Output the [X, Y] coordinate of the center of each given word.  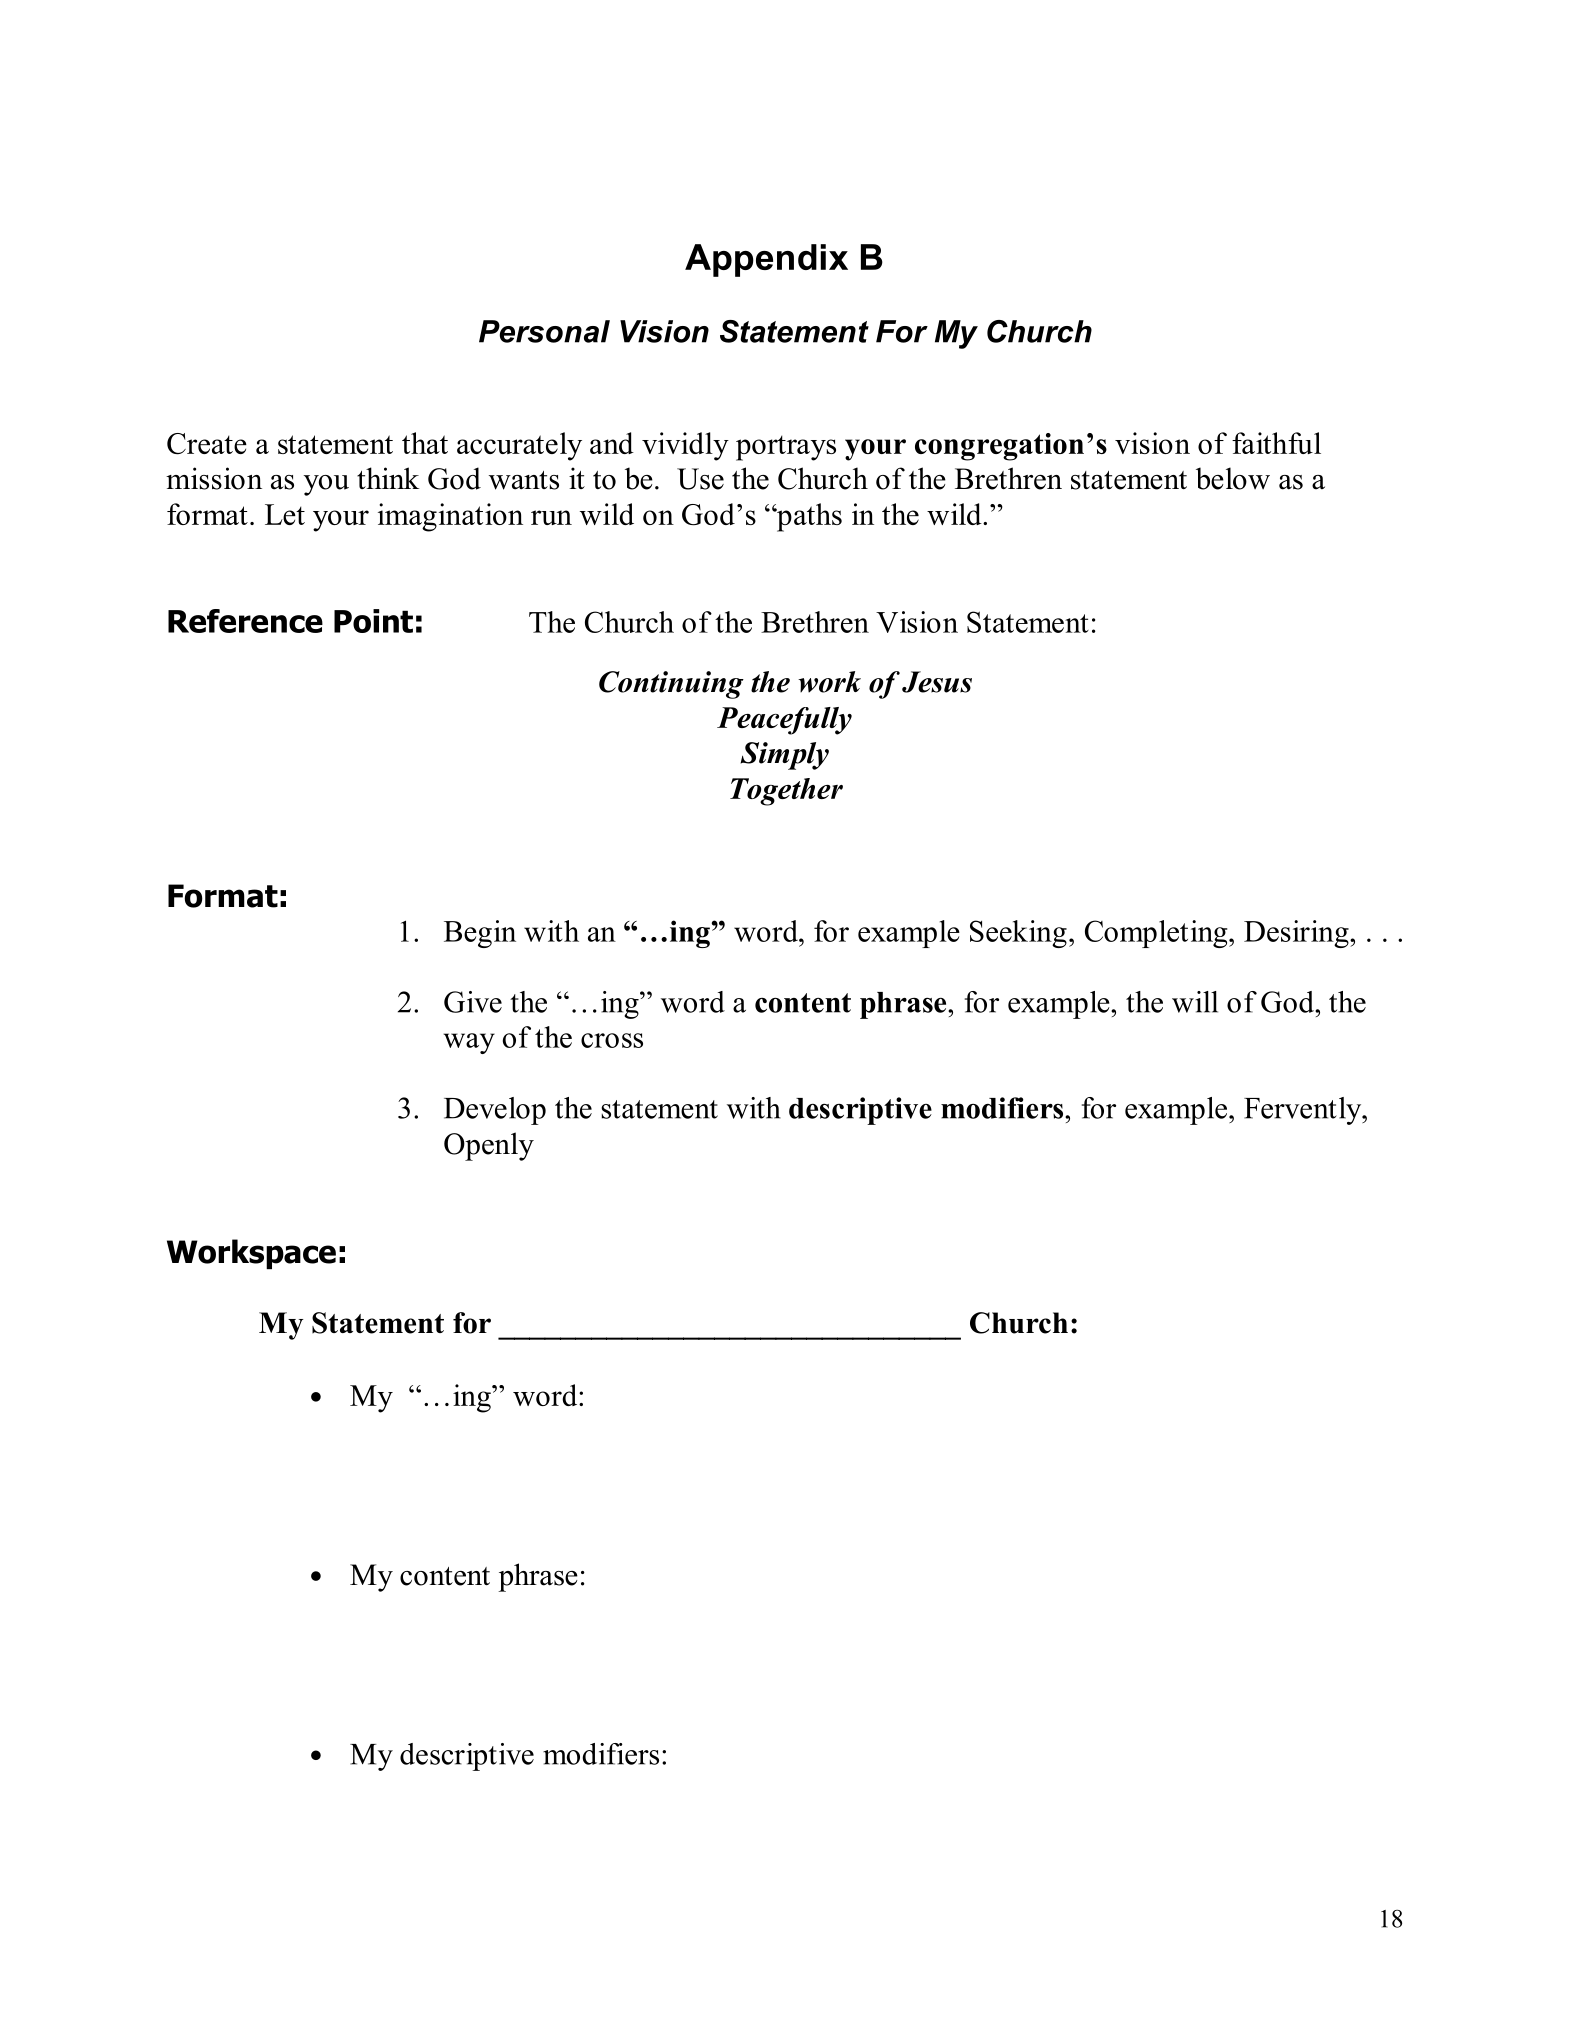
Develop [495, 1111]
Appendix [766, 260]
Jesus [937, 682]
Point [373, 621]
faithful [1276, 443]
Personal [544, 331]
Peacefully [784, 721]
